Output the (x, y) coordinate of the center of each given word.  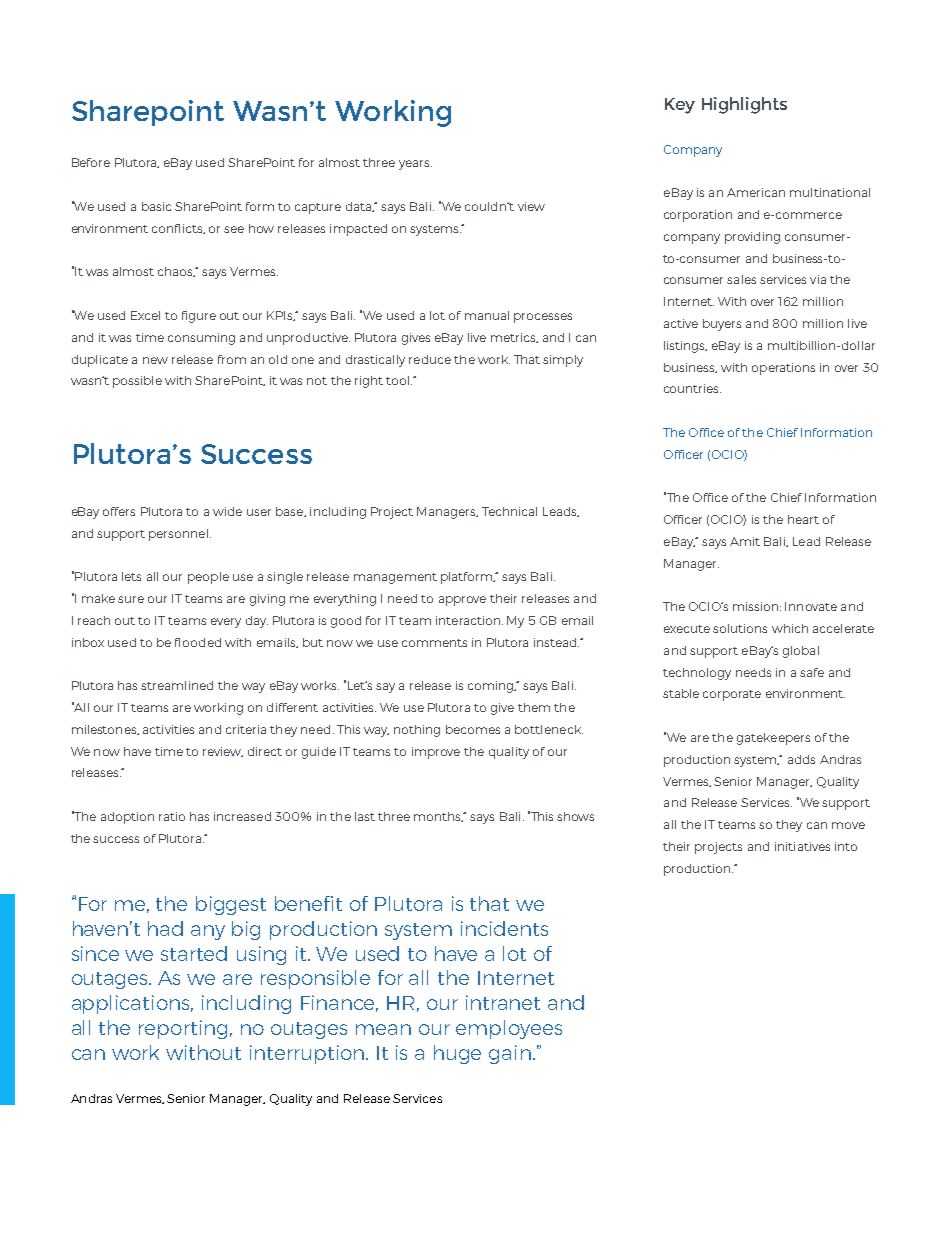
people (208, 578)
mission (755, 606)
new (155, 360)
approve (462, 601)
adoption (127, 818)
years (415, 165)
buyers (722, 325)
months (439, 817)
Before (91, 162)
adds (801, 759)
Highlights (744, 105)
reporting (183, 1029)
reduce (430, 359)
